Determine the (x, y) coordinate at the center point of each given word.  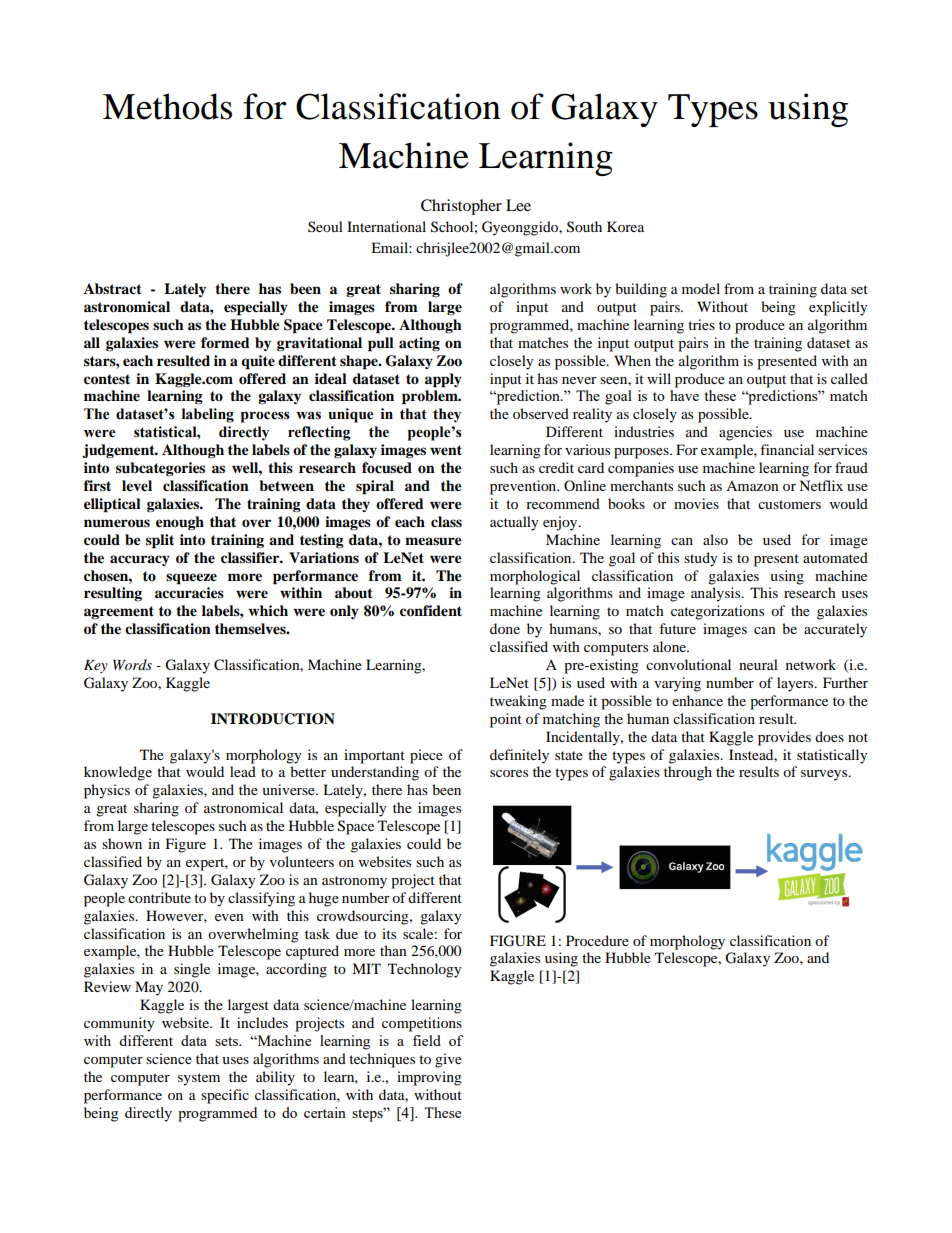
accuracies (189, 593)
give (448, 1060)
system (199, 1079)
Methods (167, 106)
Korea (625, 226)
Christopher (461, 207)
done (505, 628)
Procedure (597, 940)
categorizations (717, 612)
